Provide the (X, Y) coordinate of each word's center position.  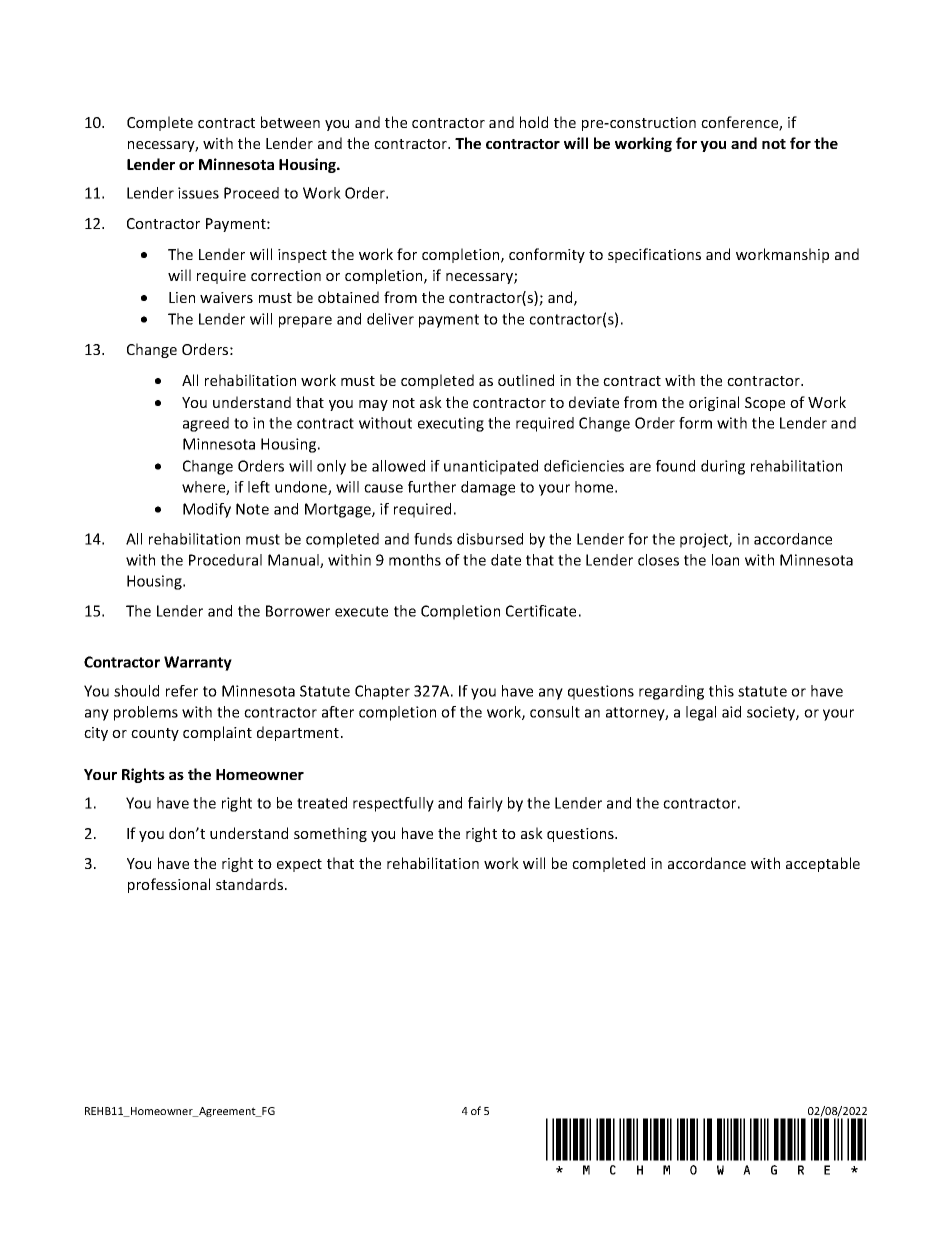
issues (198, 193)
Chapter (382, 692)
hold (534, 122)
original (714, 403)
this (721, 691)
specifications (654, 255)
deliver (390, 319)
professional (169, 885)
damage (488, 488)
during (723, 467)
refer (182, 691)
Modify (207, 510)
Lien (182, 297)
